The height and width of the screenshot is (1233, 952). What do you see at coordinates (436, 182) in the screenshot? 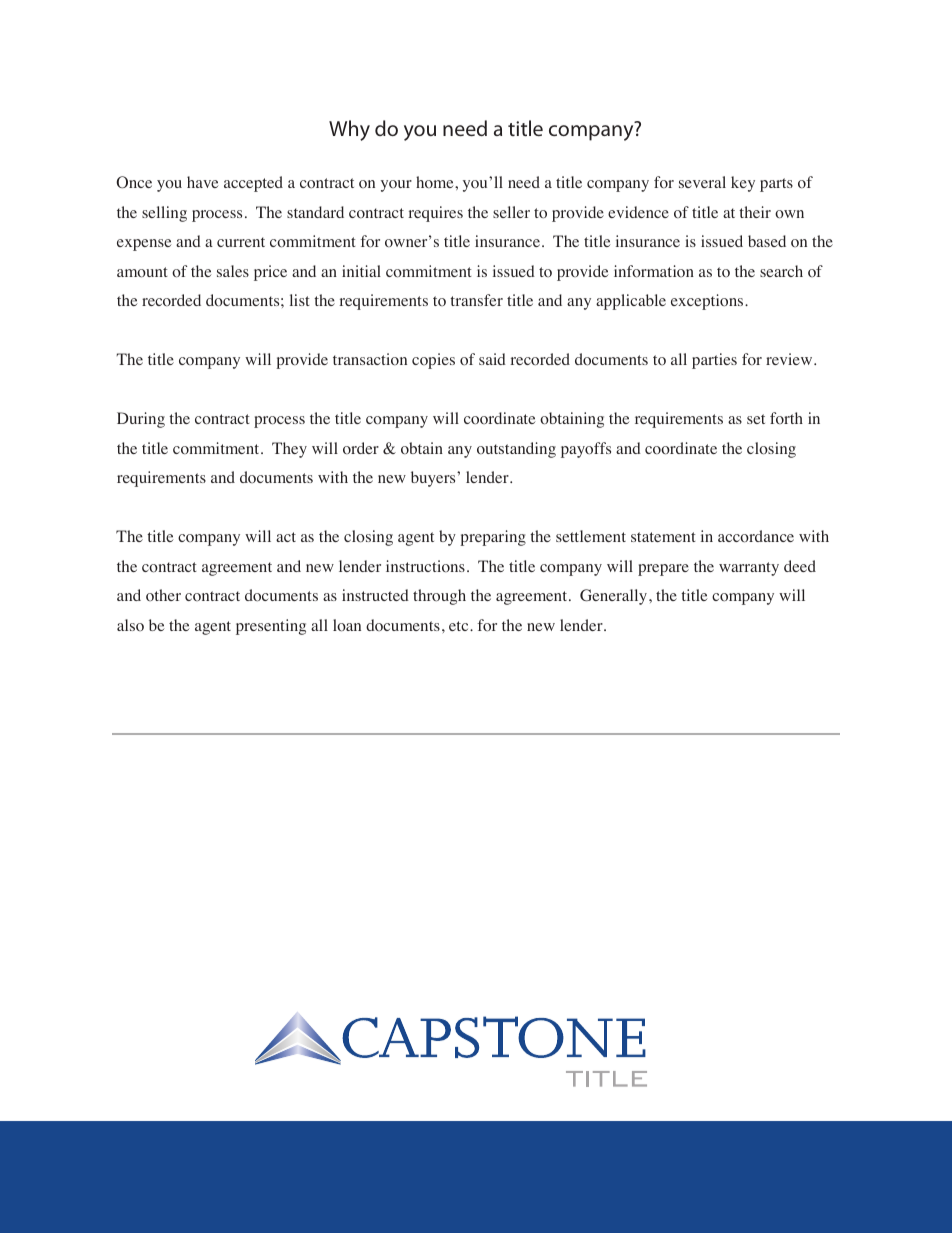
I see `home` at bounding box center [436, 182].
